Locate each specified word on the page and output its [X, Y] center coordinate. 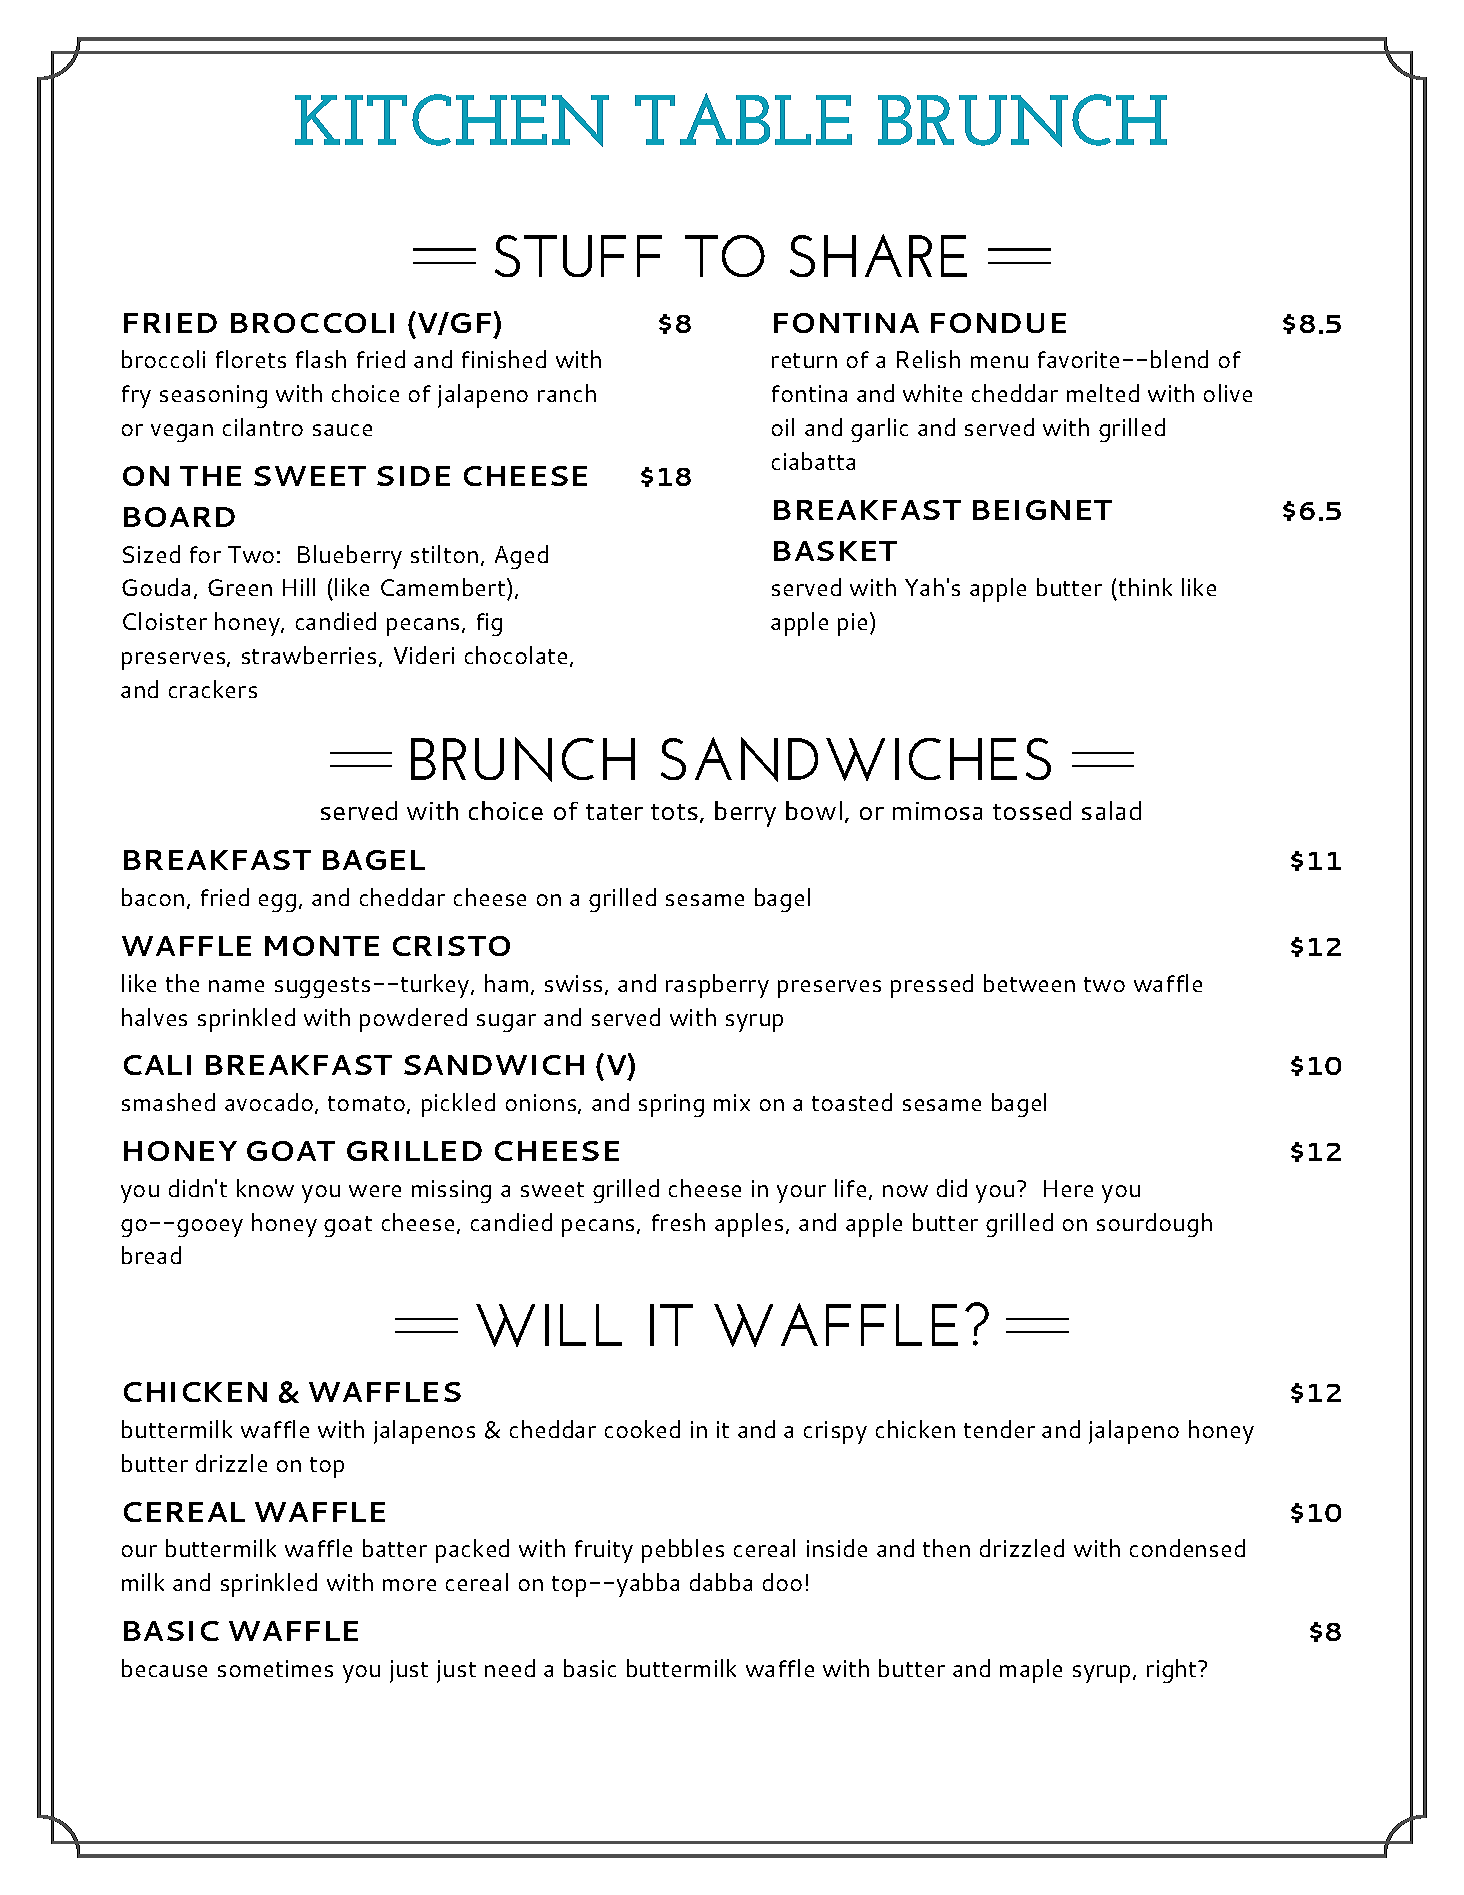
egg [277, 903]
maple [1031, 1671]
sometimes [275, 1668]
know [265, 1188]
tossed [1032, 810]
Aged [521, 557]
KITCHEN [452, 120]
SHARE [878, 255]
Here [1068, 1188]
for [205, 554]
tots [674, 812]
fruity [604, 1551]
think [1145, 587]
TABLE [743, 119]
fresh [678, 1222]
